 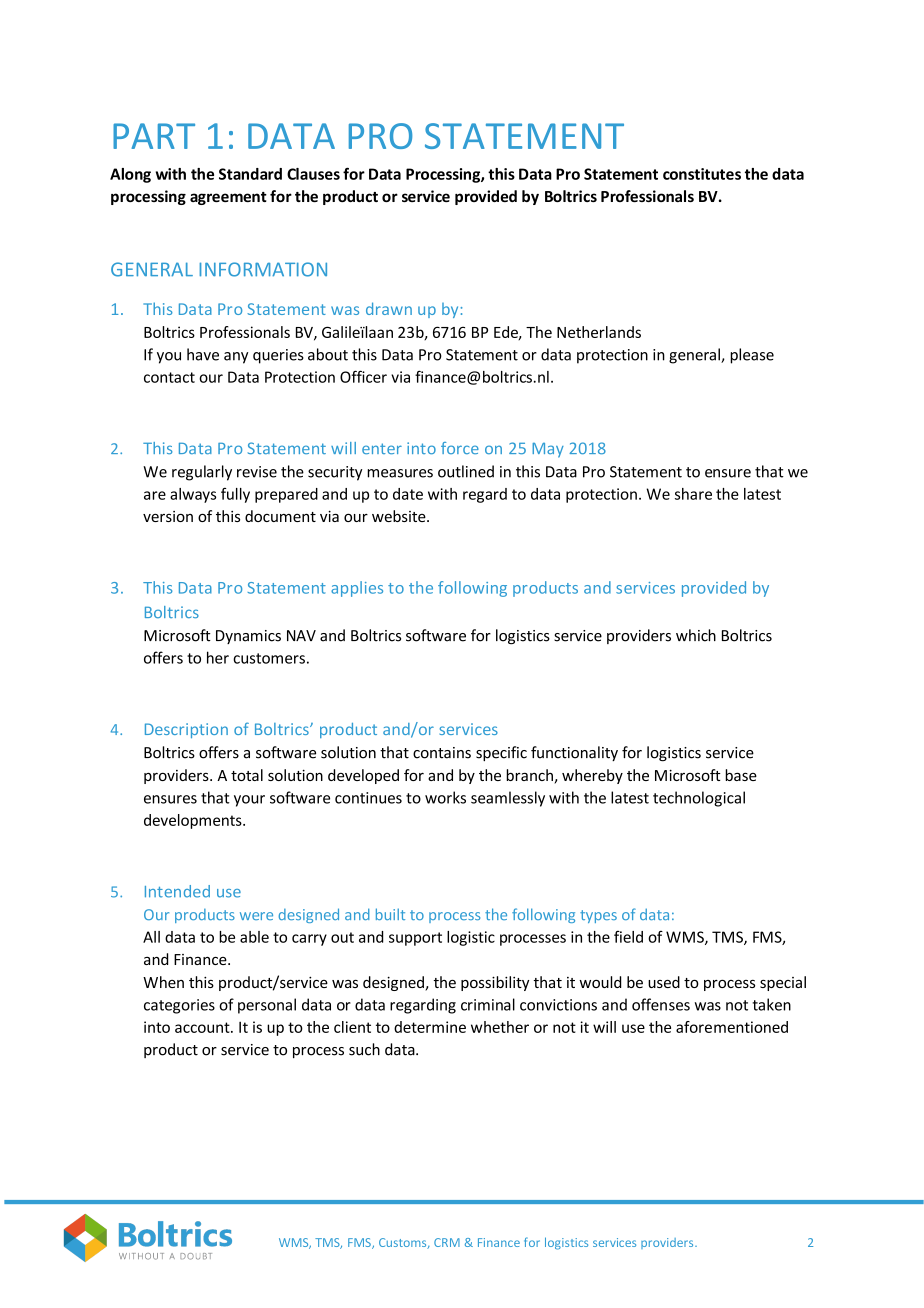 What do you see at coordinates (442, 753) in the screenshot?
I see `contains` at bounding box center [442, 753].
